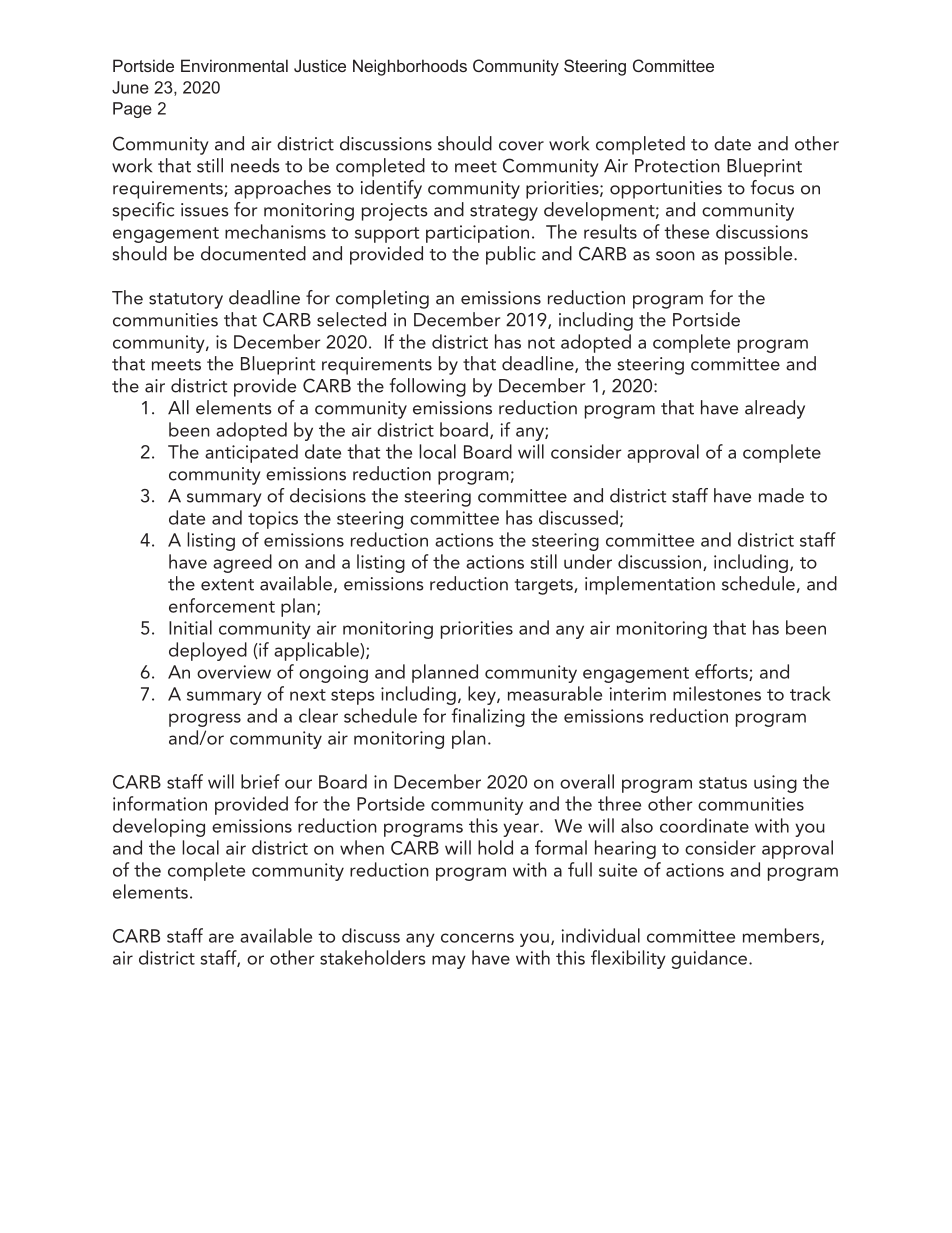 The image size is (952, 1233). I want to click on public, so click(511, 255).
